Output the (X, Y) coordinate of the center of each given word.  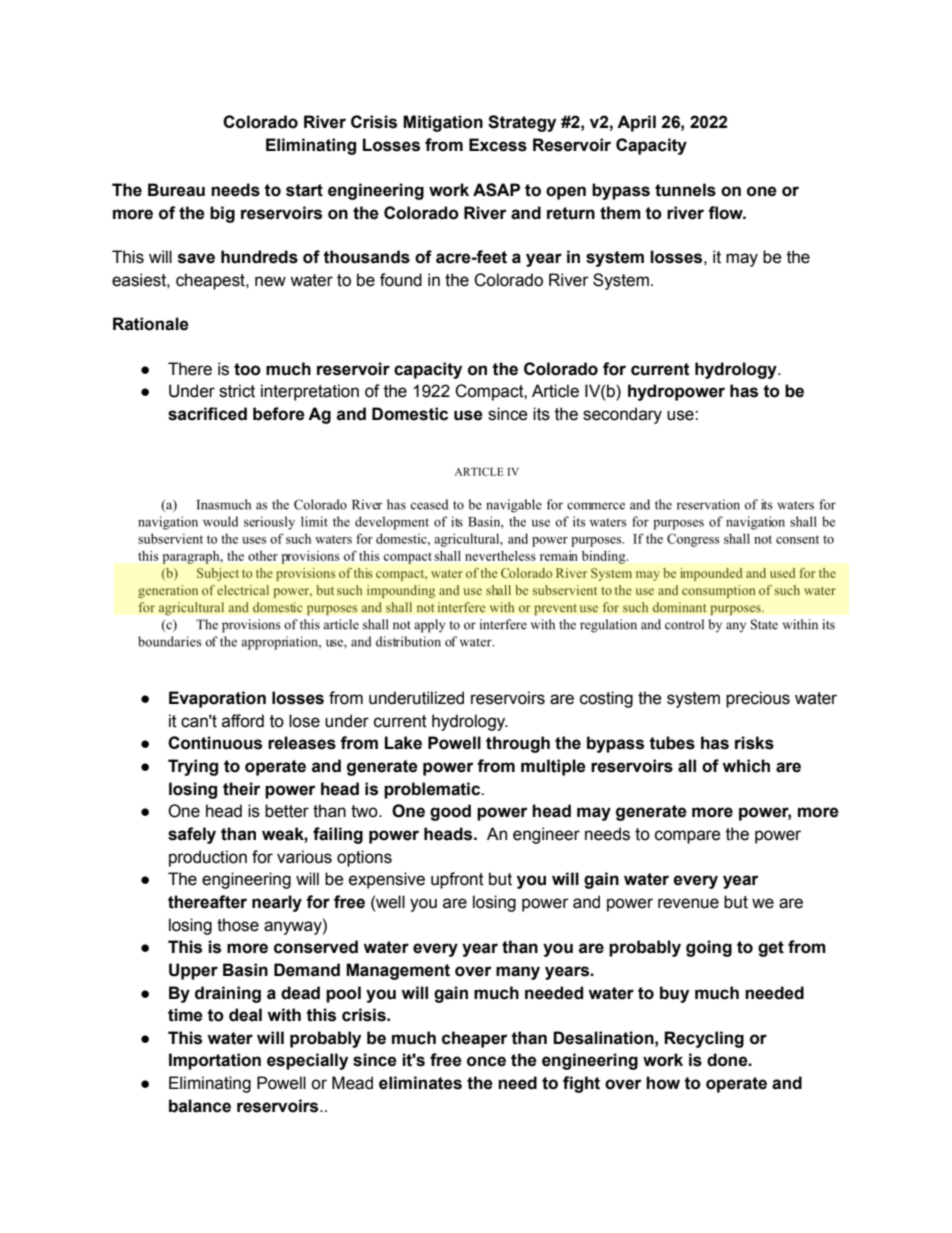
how (663, 1083)
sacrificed (207, 414)
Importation (215, 1061)
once (486, 1061)
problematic (433, 790)
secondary (622, 415)
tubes (672, 743)
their (242, 789)
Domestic (410, 414)
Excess (498, 145)
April (636, 123)
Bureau (176, 190)
